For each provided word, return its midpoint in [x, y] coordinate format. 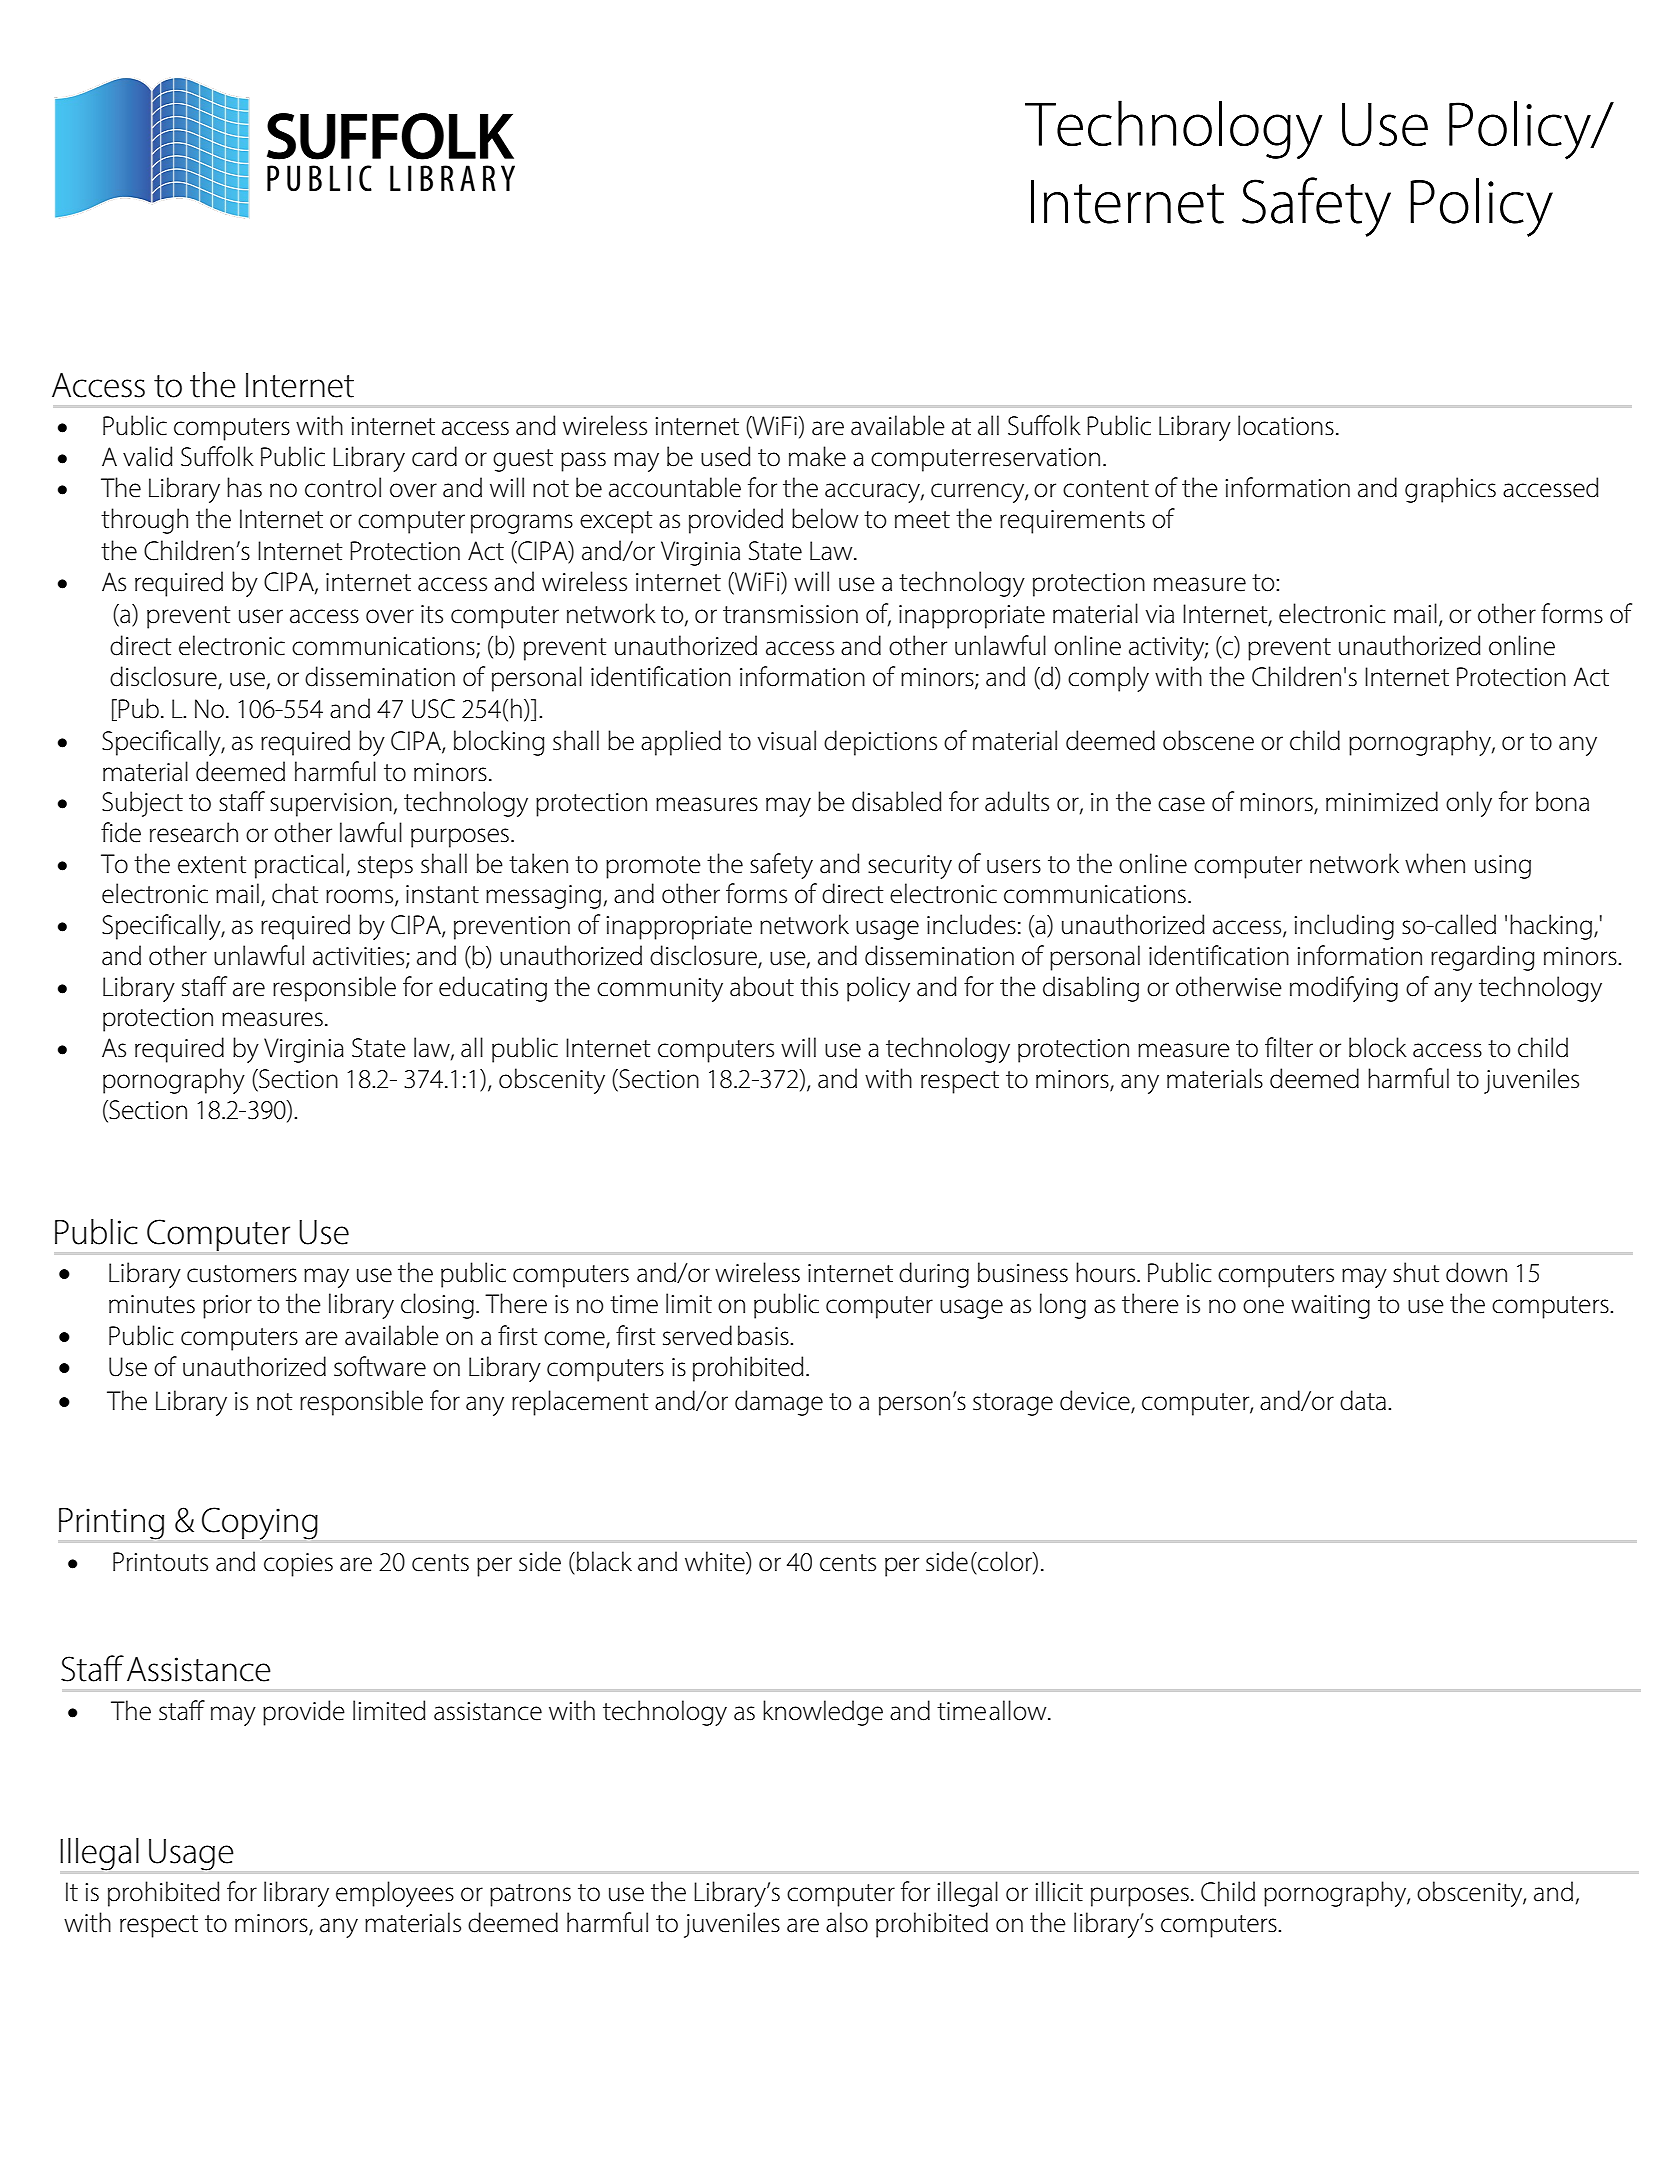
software [380, 1366]
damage [779, 1403]
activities [360, 957]
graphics [1450, 490]
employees [395, 1894]
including [1344, 927]
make [817, 456]
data [1363, 1400]
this [819, 986]
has [244, 487]
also [847, 1922]
